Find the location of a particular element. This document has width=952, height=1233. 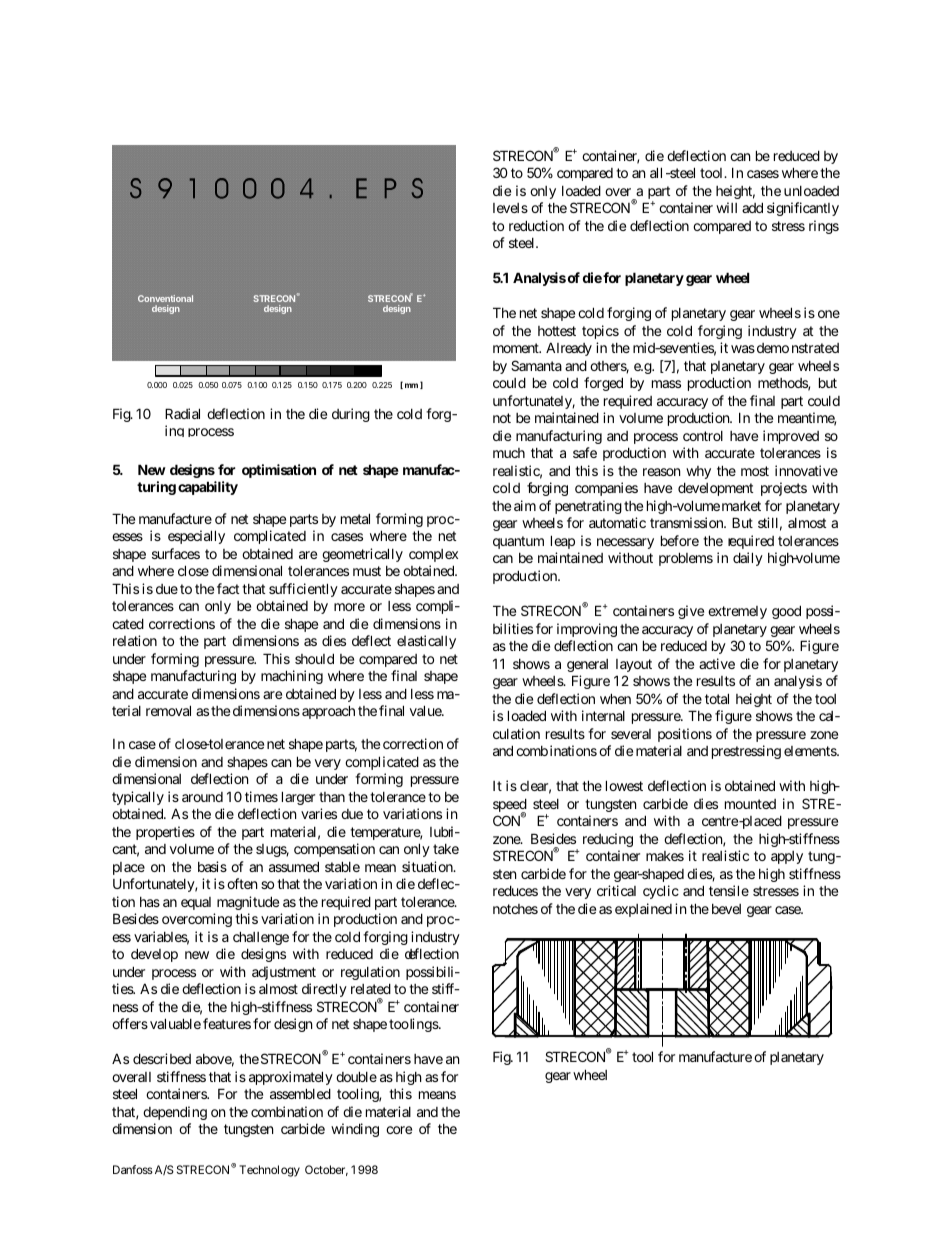

surfaces is located at coordinates (176, 553).
